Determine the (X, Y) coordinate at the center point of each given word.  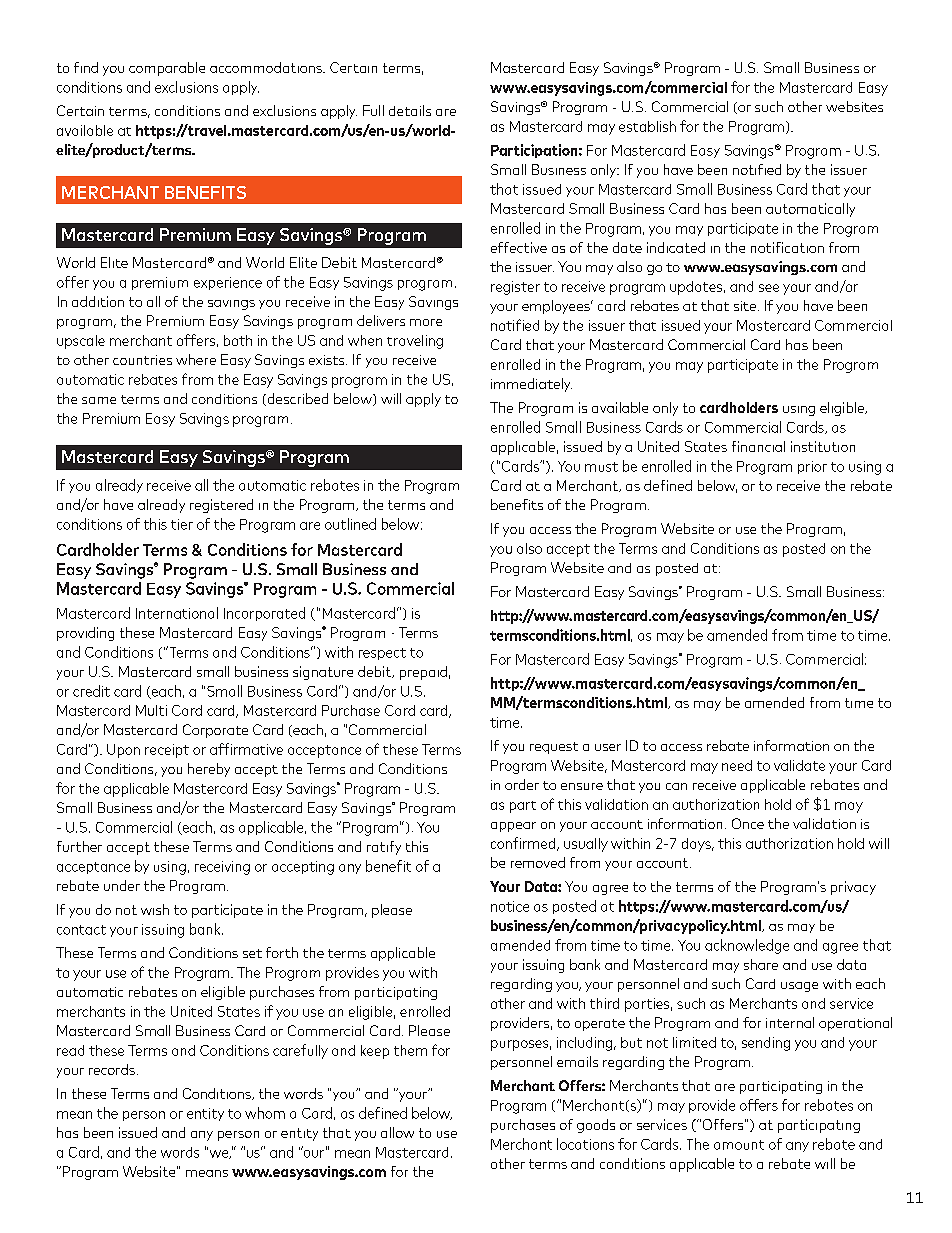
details (410, 110)
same (99, 400)
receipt (167, 751)
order (522, 784)
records (112, 1069)
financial (758, 446)
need (737, 765)
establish (647, 126)
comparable (167, 69)
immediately (531, 385)
